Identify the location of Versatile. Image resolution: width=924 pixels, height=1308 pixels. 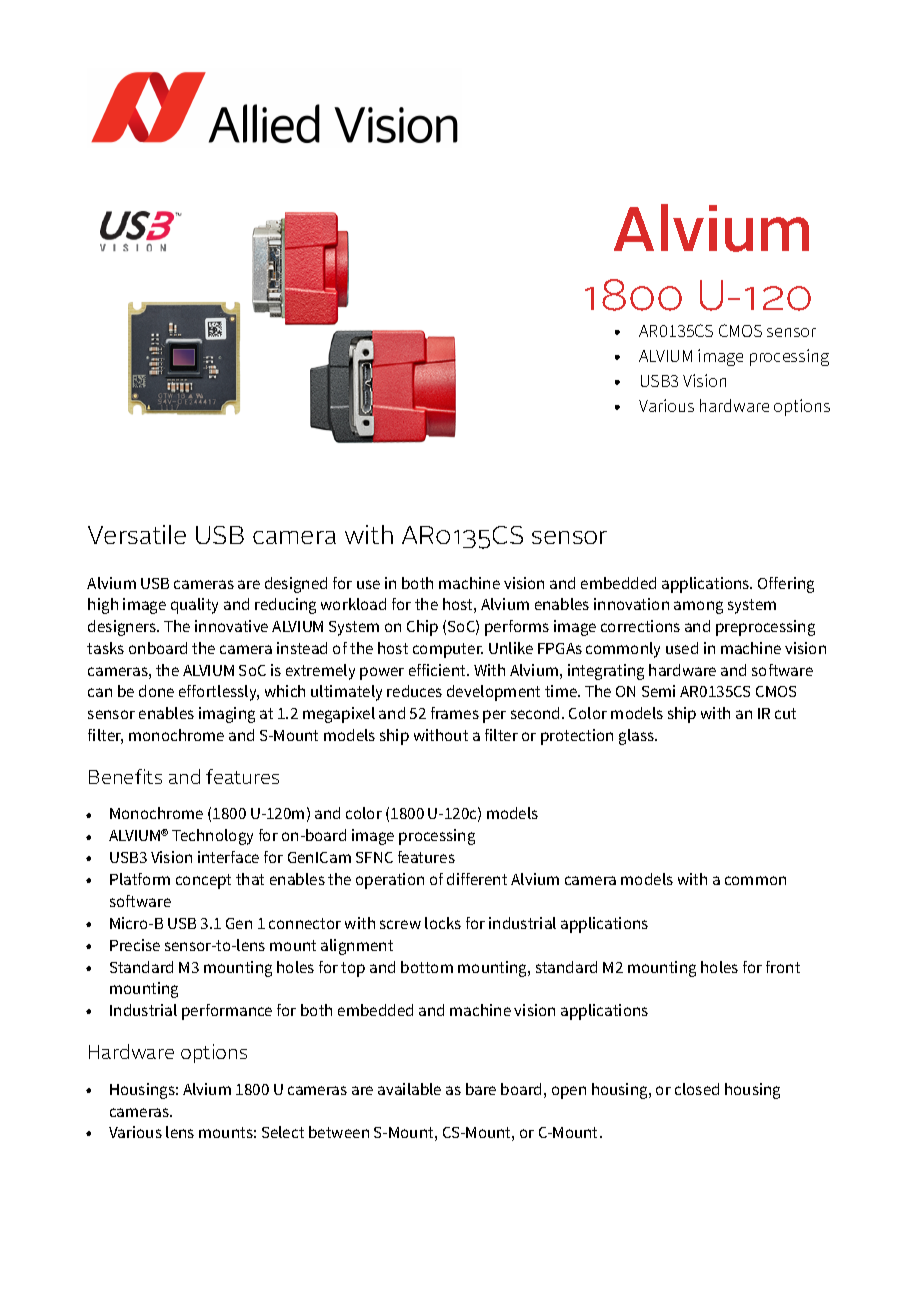
(137, 534).
